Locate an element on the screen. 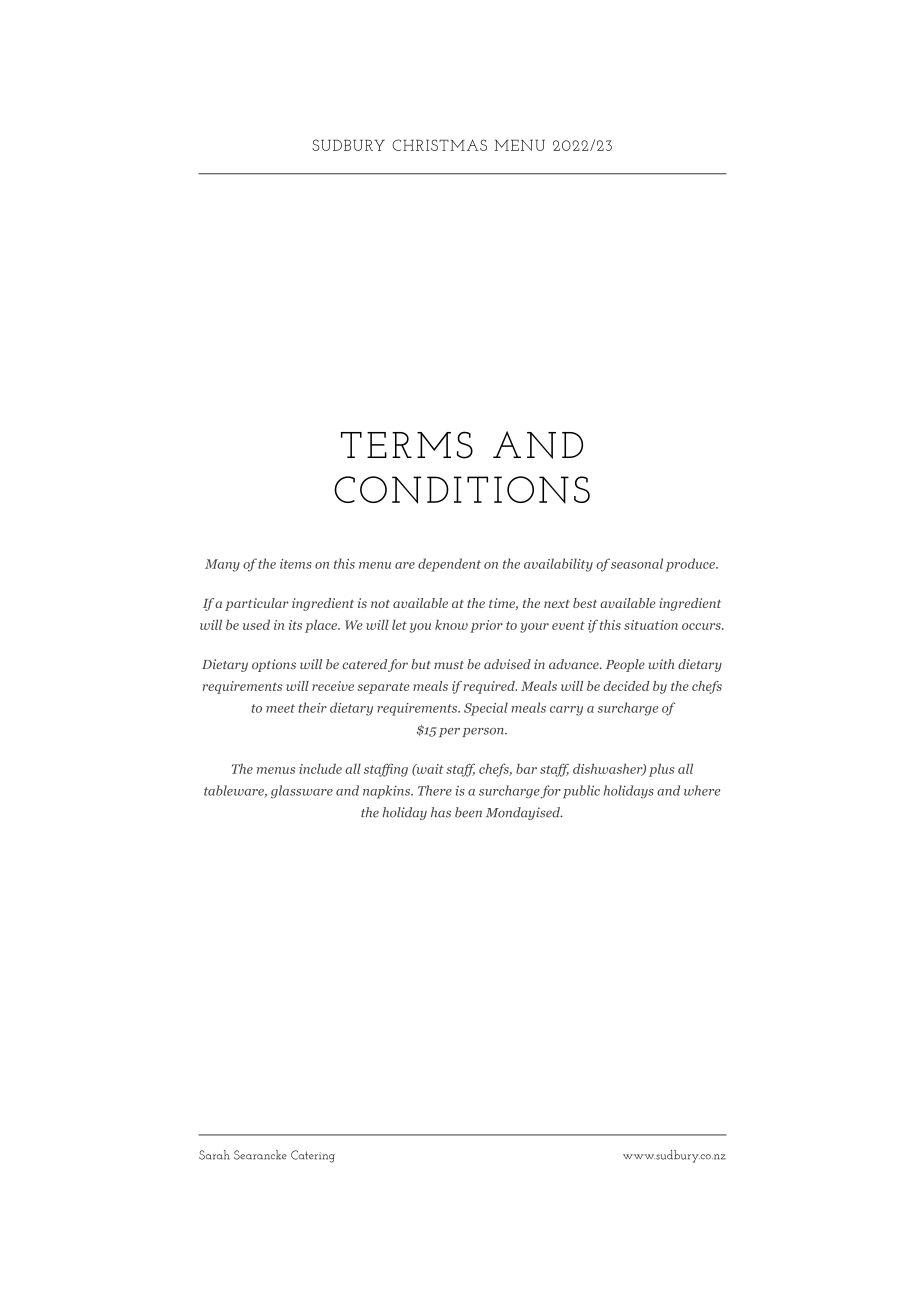  with is located at coordinates (661, 664).
